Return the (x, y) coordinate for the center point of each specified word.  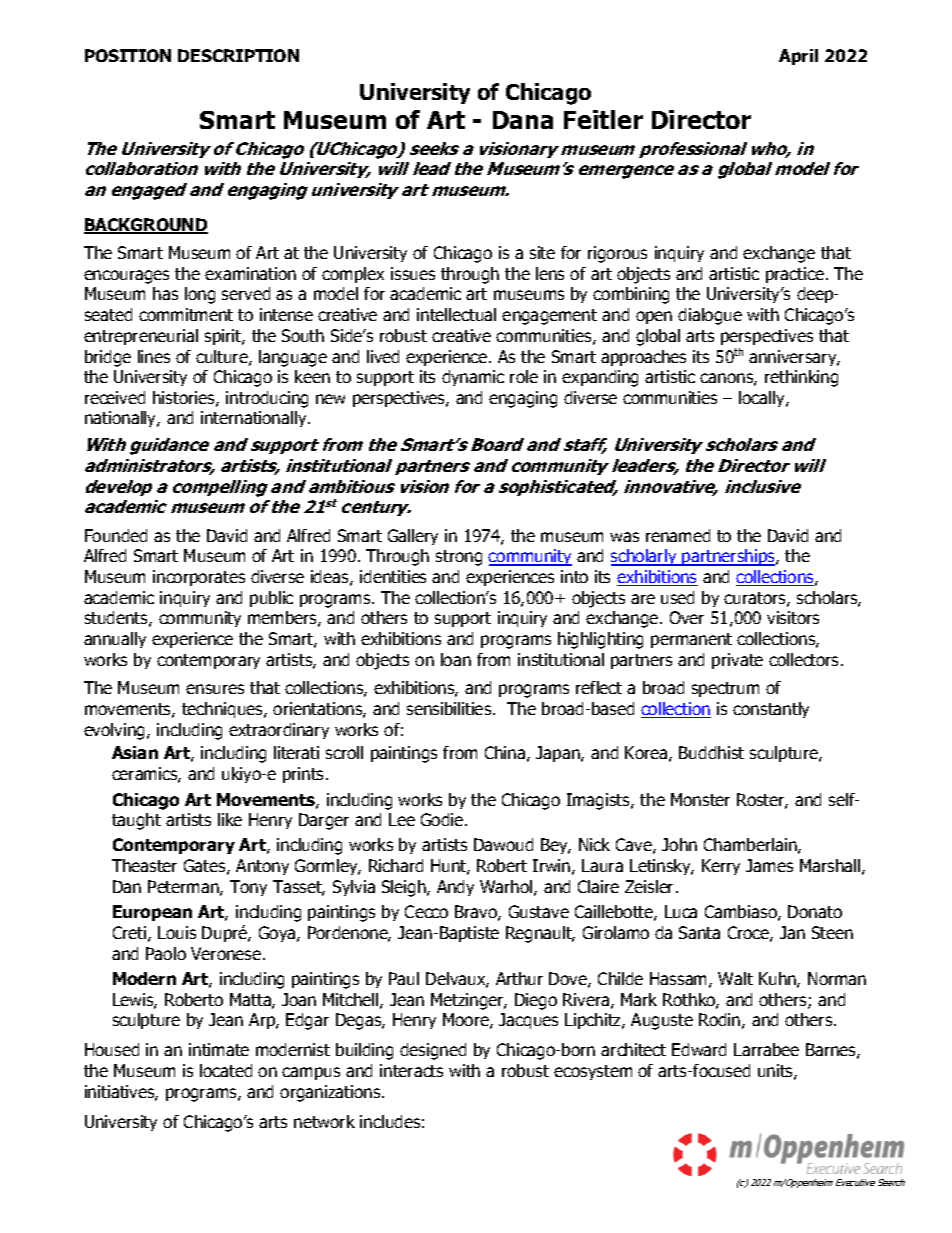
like (230, 819)
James (769, 865)
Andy (455, 888)
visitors (793, 617)
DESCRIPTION (238, 55)
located (226, 1070)
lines (154, 356)
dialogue (710, 316)
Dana (523, 120)
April (798, 57)
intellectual (456, 314)
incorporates (199, 578)
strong (459, 558)
